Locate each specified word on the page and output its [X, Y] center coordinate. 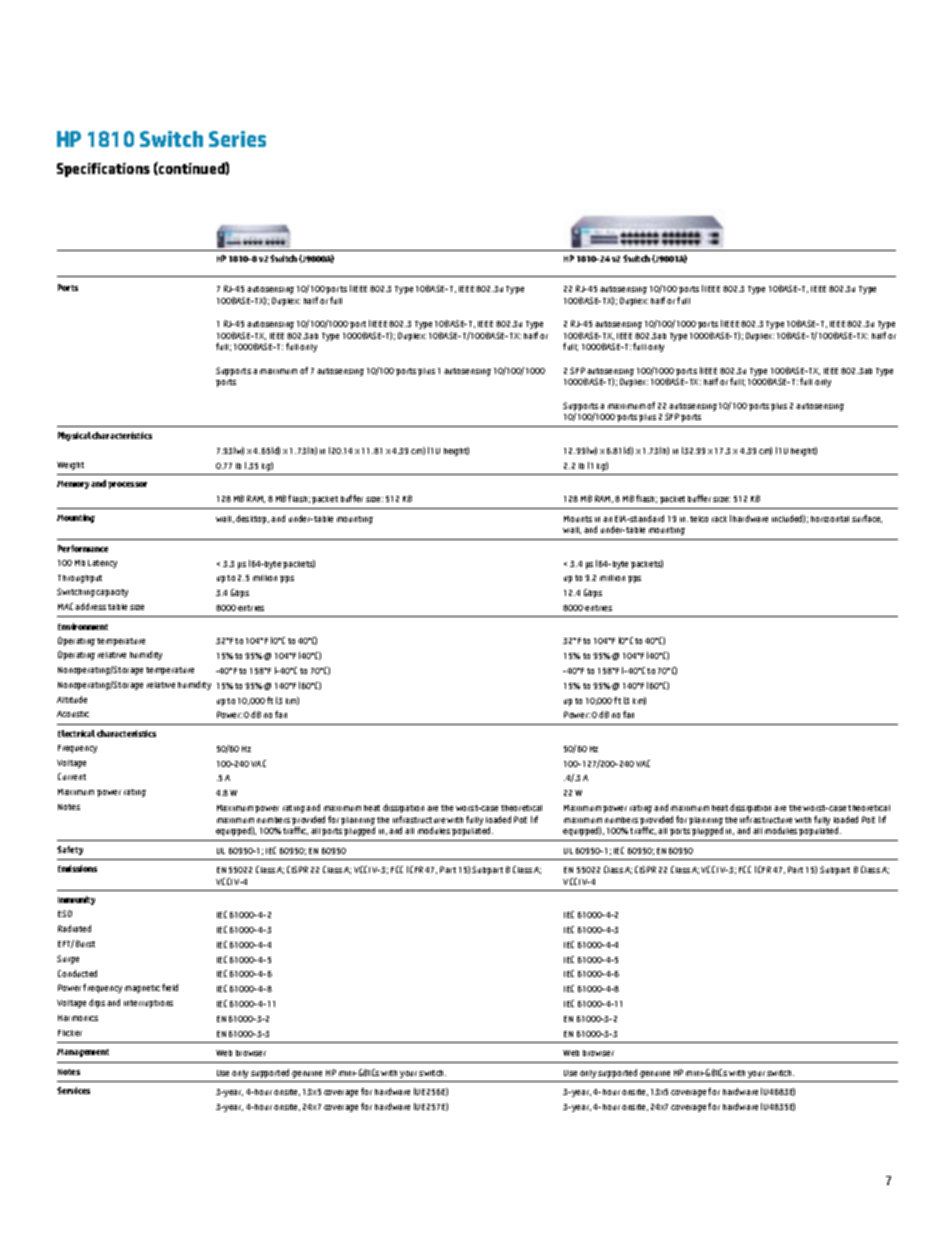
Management [83, 1053]
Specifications [103, 170]
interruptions [148, 1004]
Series [237, 139]
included [788, 519]
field [170, 987]
